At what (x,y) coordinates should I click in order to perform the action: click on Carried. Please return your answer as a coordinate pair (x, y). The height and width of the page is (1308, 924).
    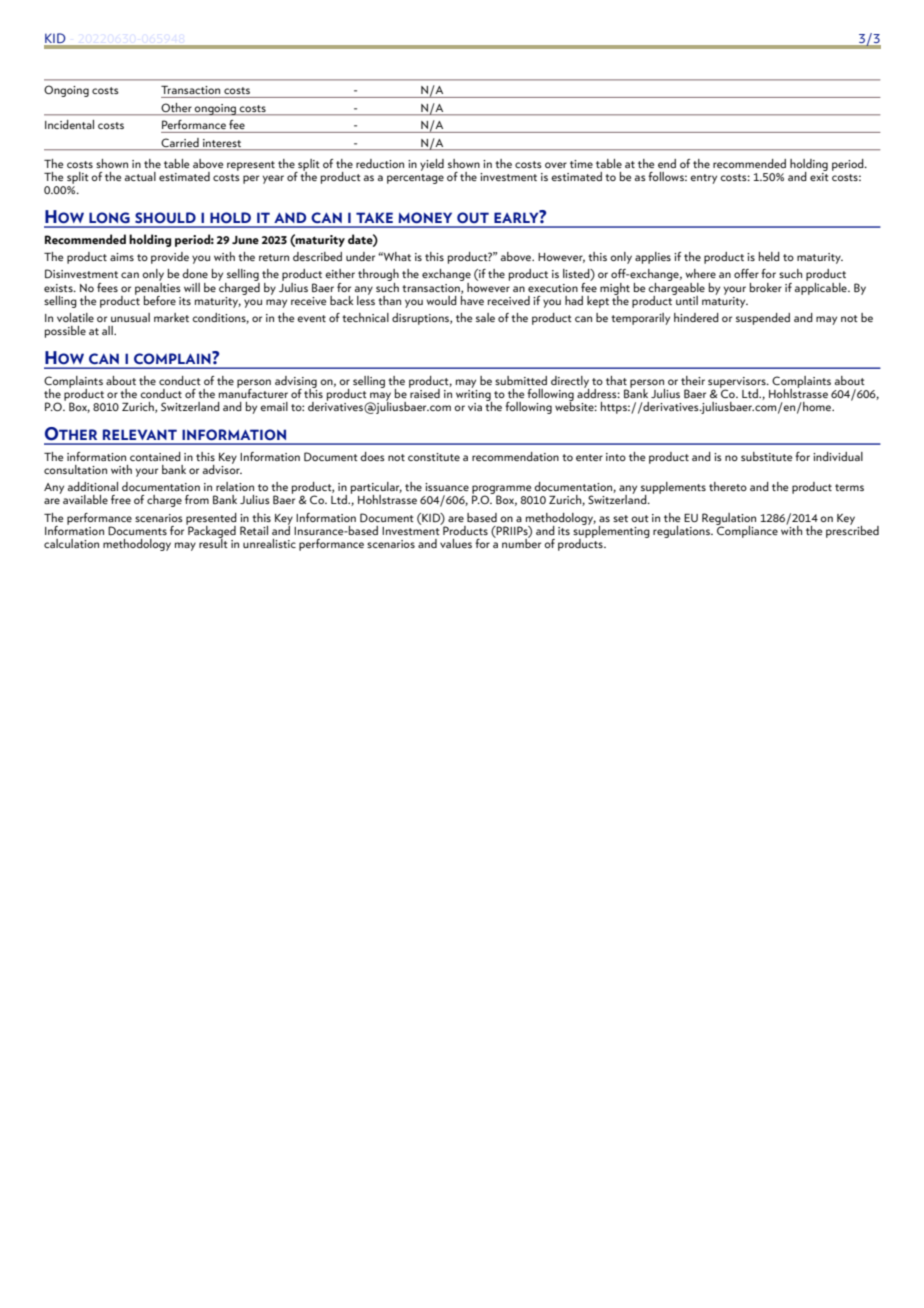
    Looking at the image, I should click on (180, 142).
